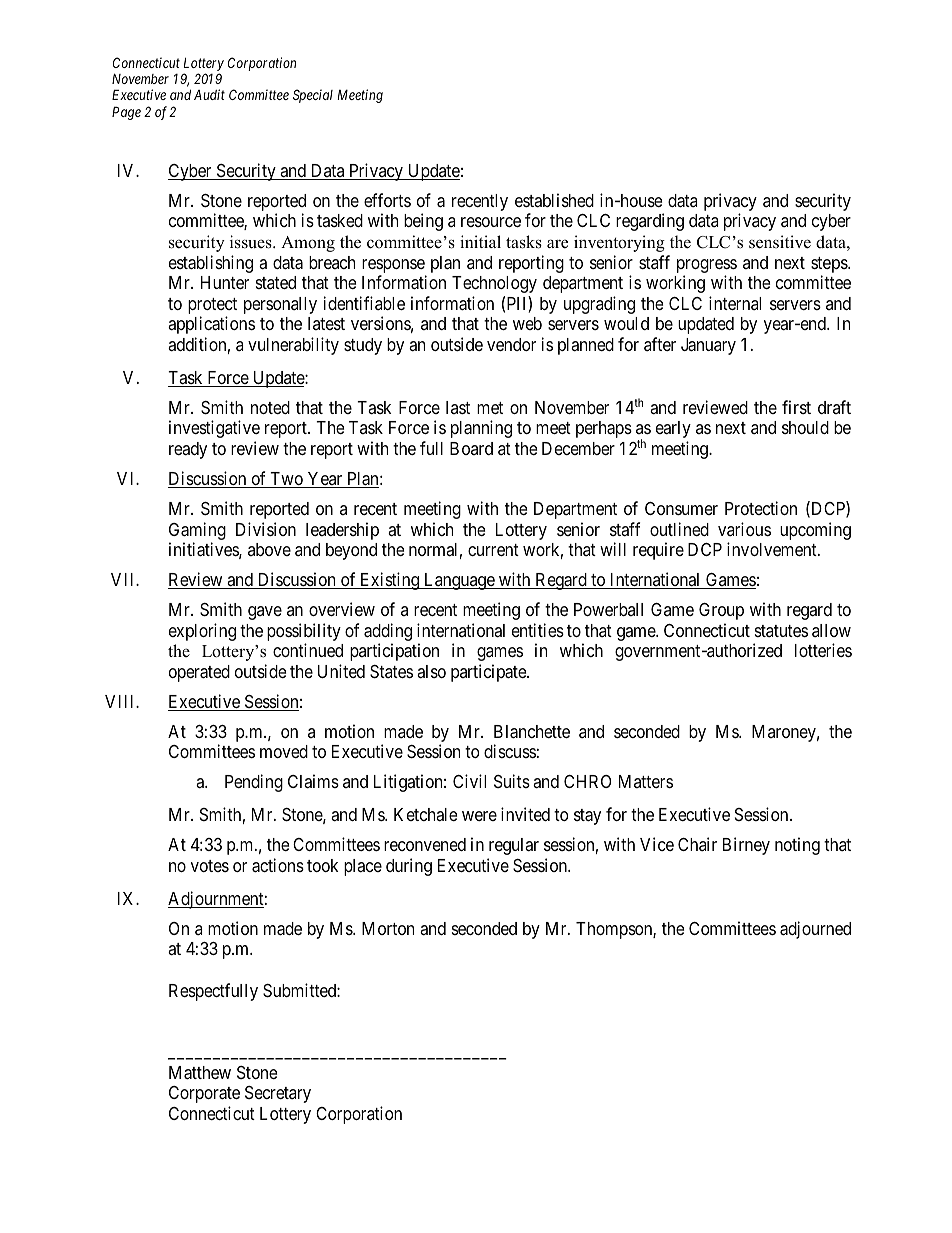  I want to click on Pending, so click(254, 783).
